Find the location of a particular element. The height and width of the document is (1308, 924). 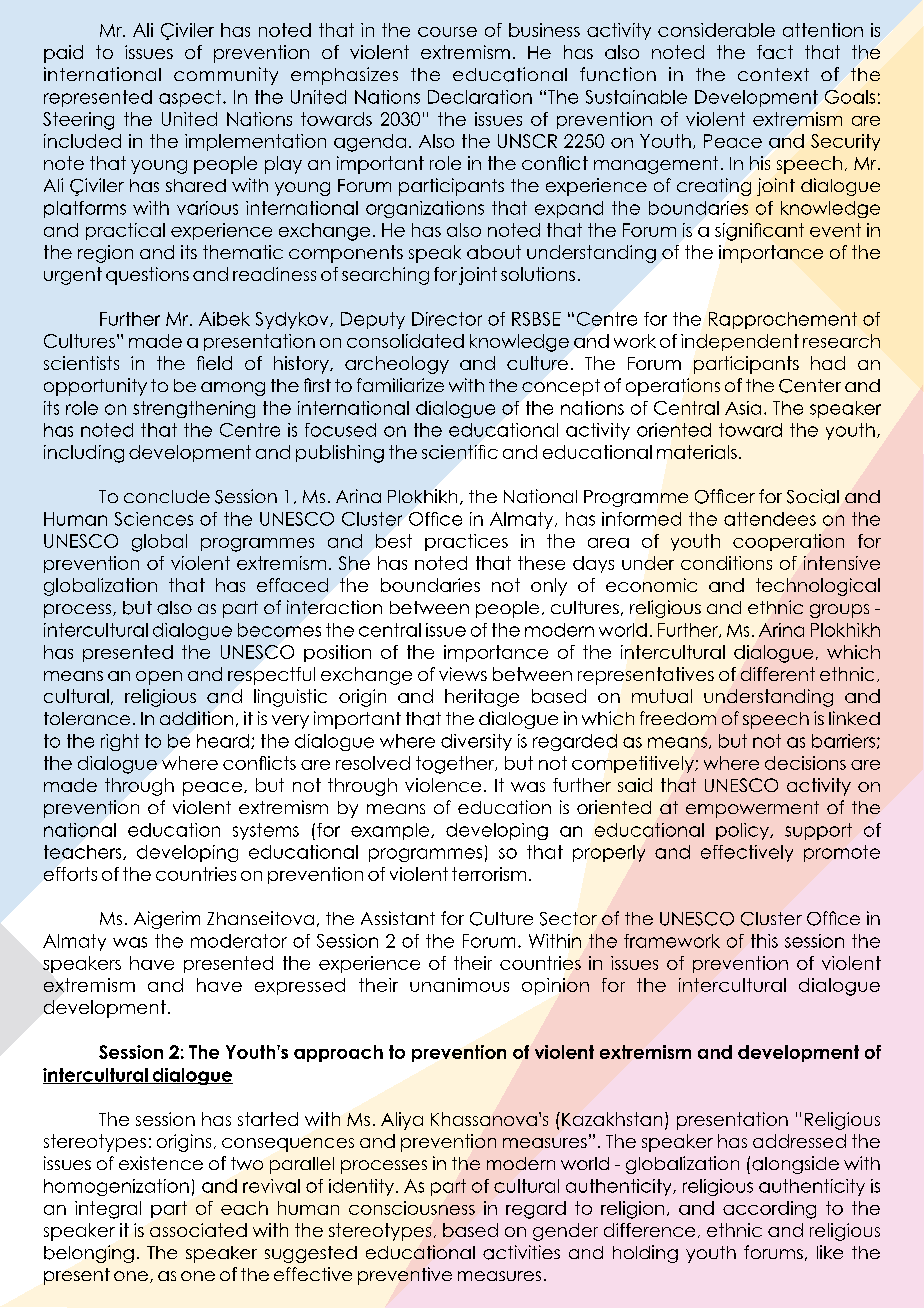

associated is located at coordinates (198, 1230).
